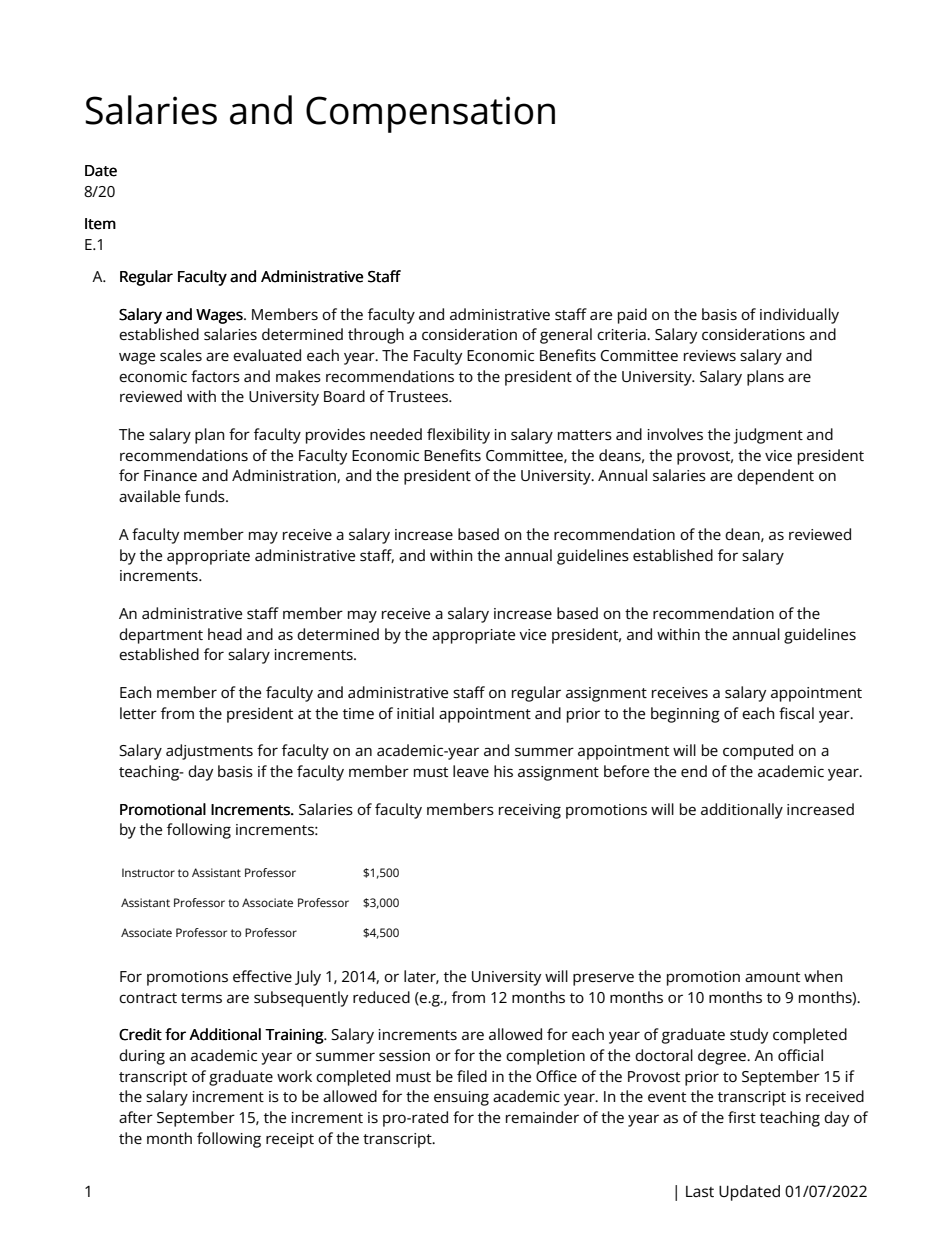 The height and width of the page is (1233, 952). I want to click on department, so click(161, 636).
